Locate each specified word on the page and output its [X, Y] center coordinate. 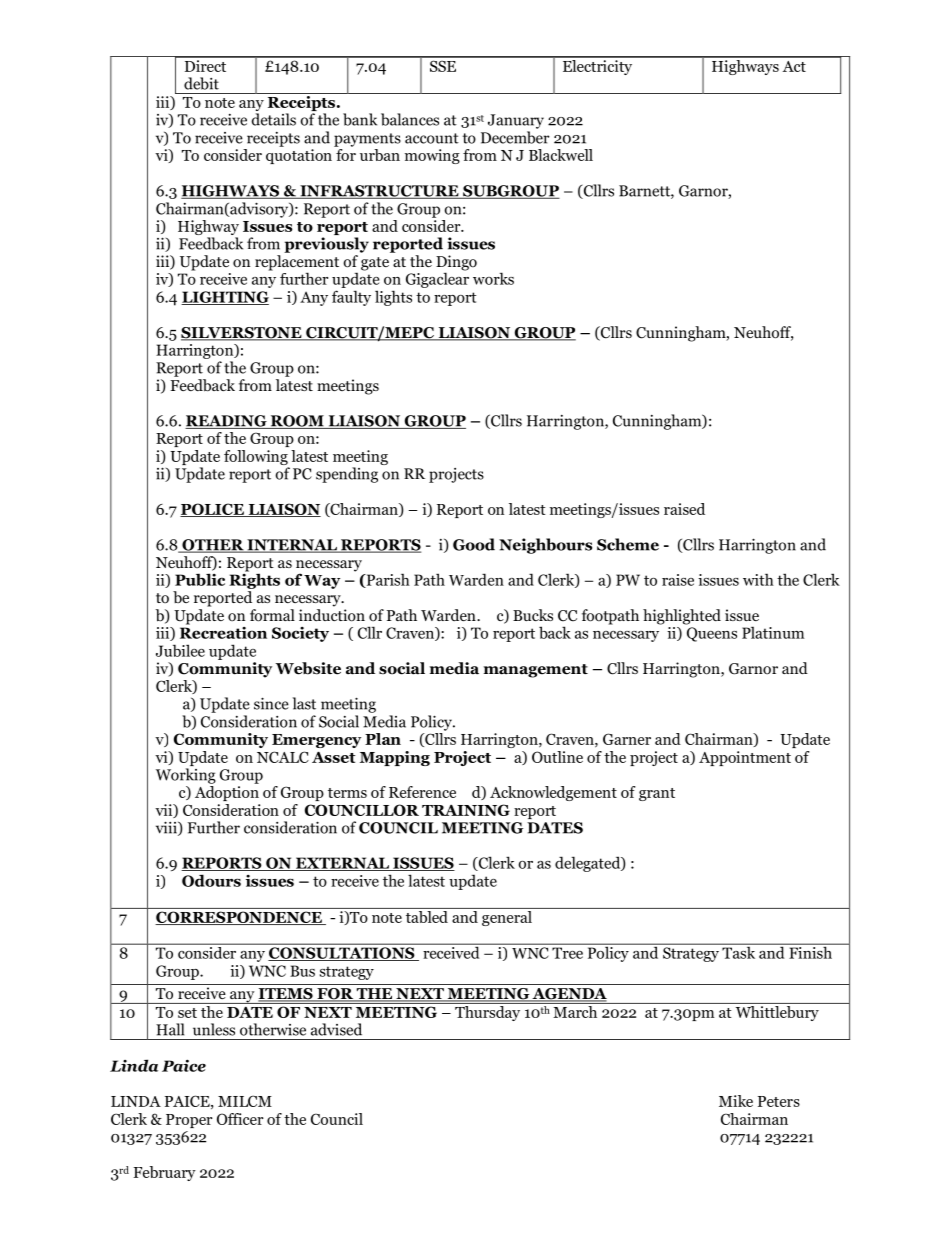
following [257, 459]
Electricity [597, 66]
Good [474, 544]
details [274, 119]
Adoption [227, 793]
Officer [240, 1119]
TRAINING [466, 810]
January [516, 121]
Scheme [628, 544]
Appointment [745, 758]
